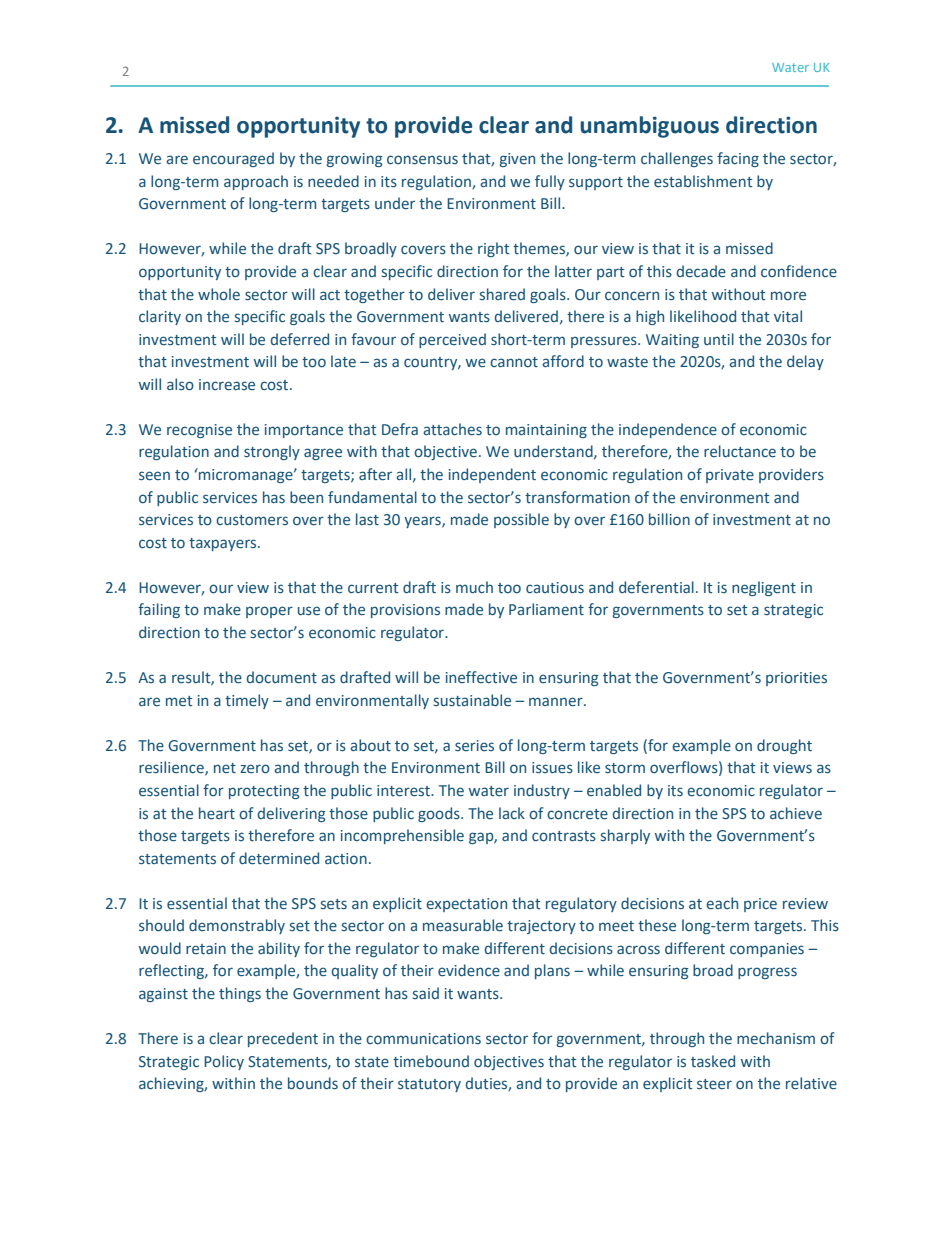 Image resolution: width=952 pixels, height=1233 pixels. I want to click on encouraged, so click(233, 159).
